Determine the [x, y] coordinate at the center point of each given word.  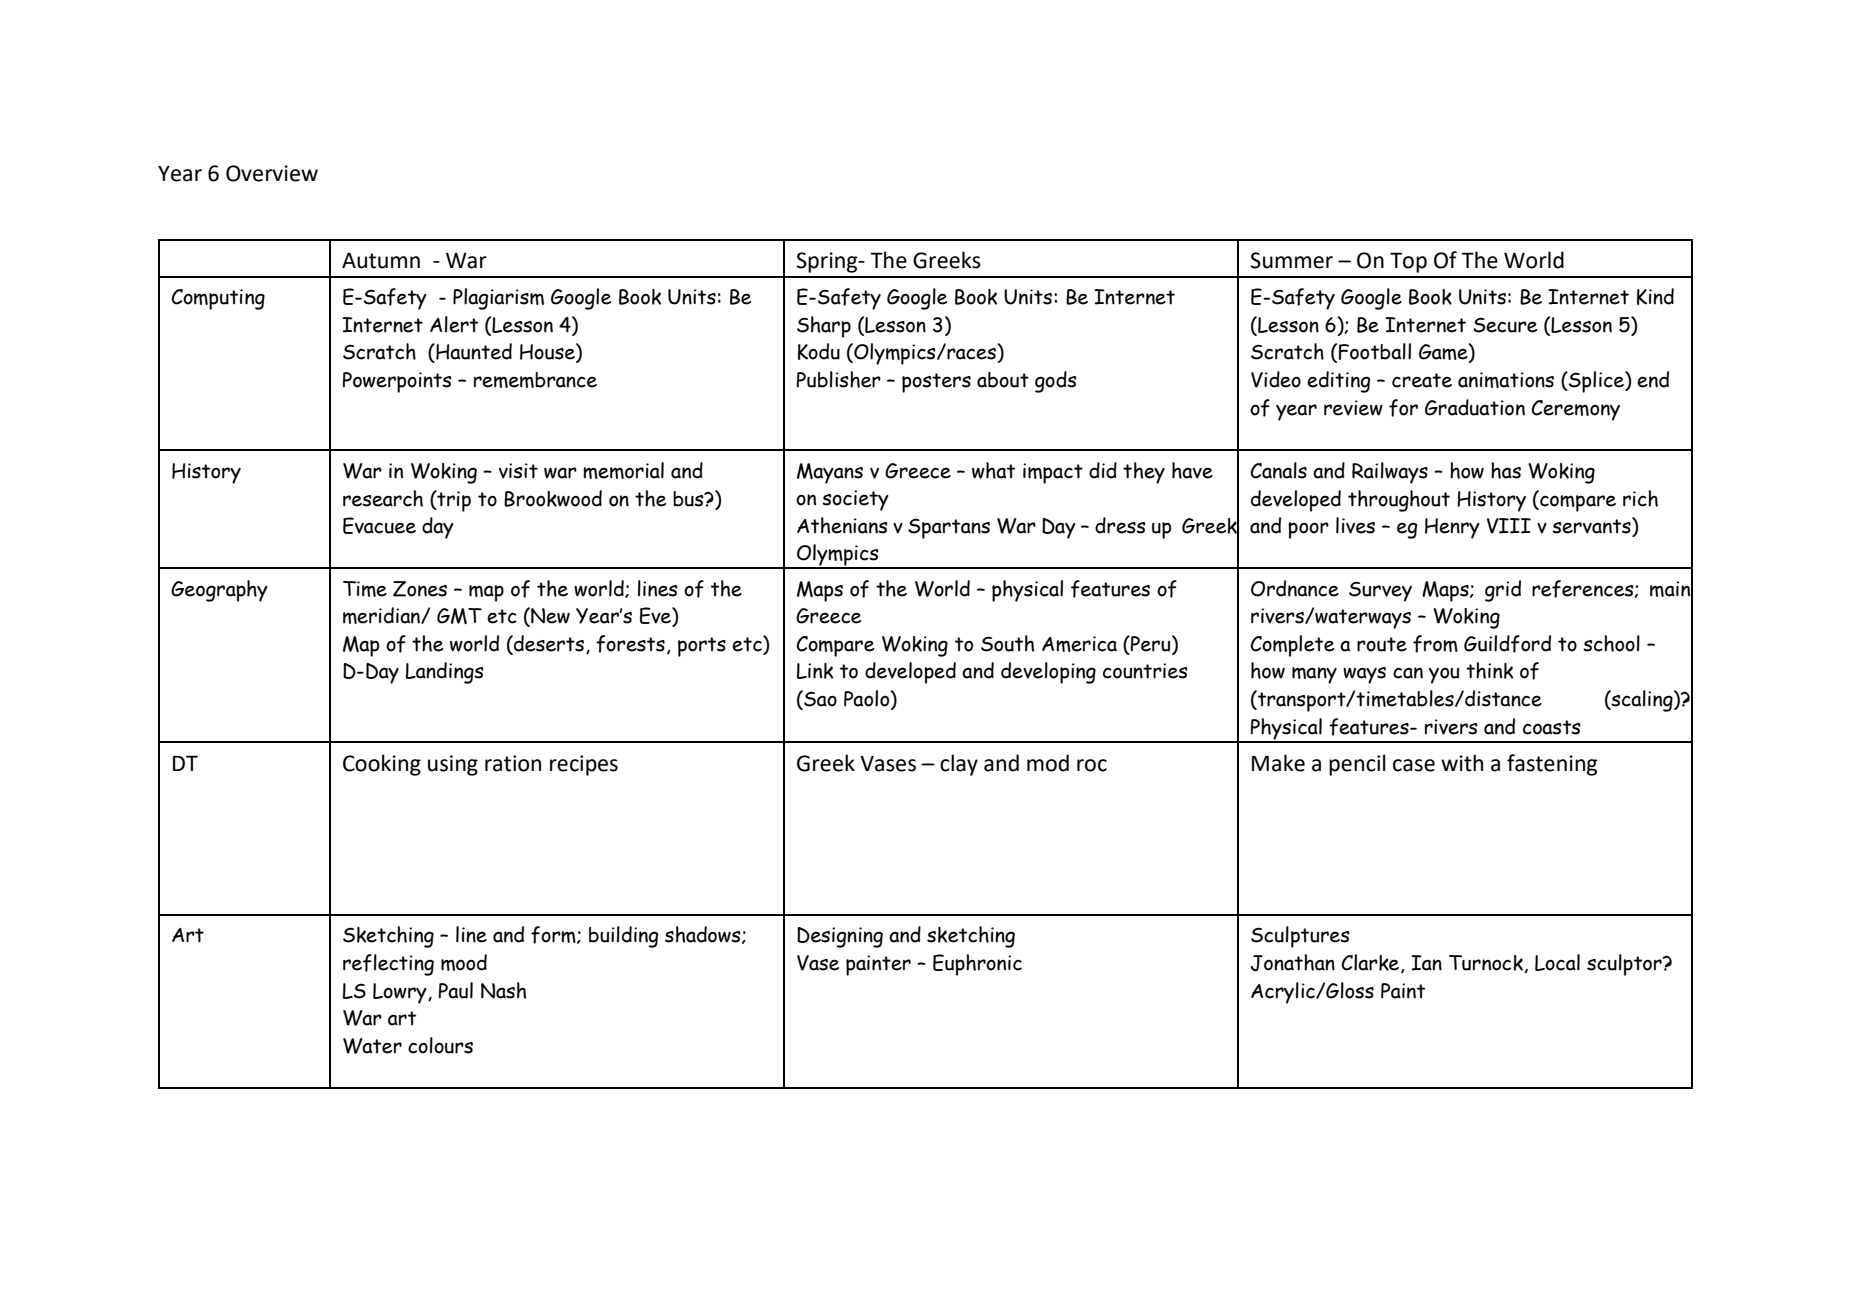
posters [936, 383]
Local [1557, 962]
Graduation [1475, 407]
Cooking [382, 765]
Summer [1291, 260]
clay [959, 765]
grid [1503, 591]
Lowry [401, 993]
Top [1408, 263]
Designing [840, 937]
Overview [272, 173]
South [1007, 643]
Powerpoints [397, 382]
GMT [459, 616]
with [1462, 763]
